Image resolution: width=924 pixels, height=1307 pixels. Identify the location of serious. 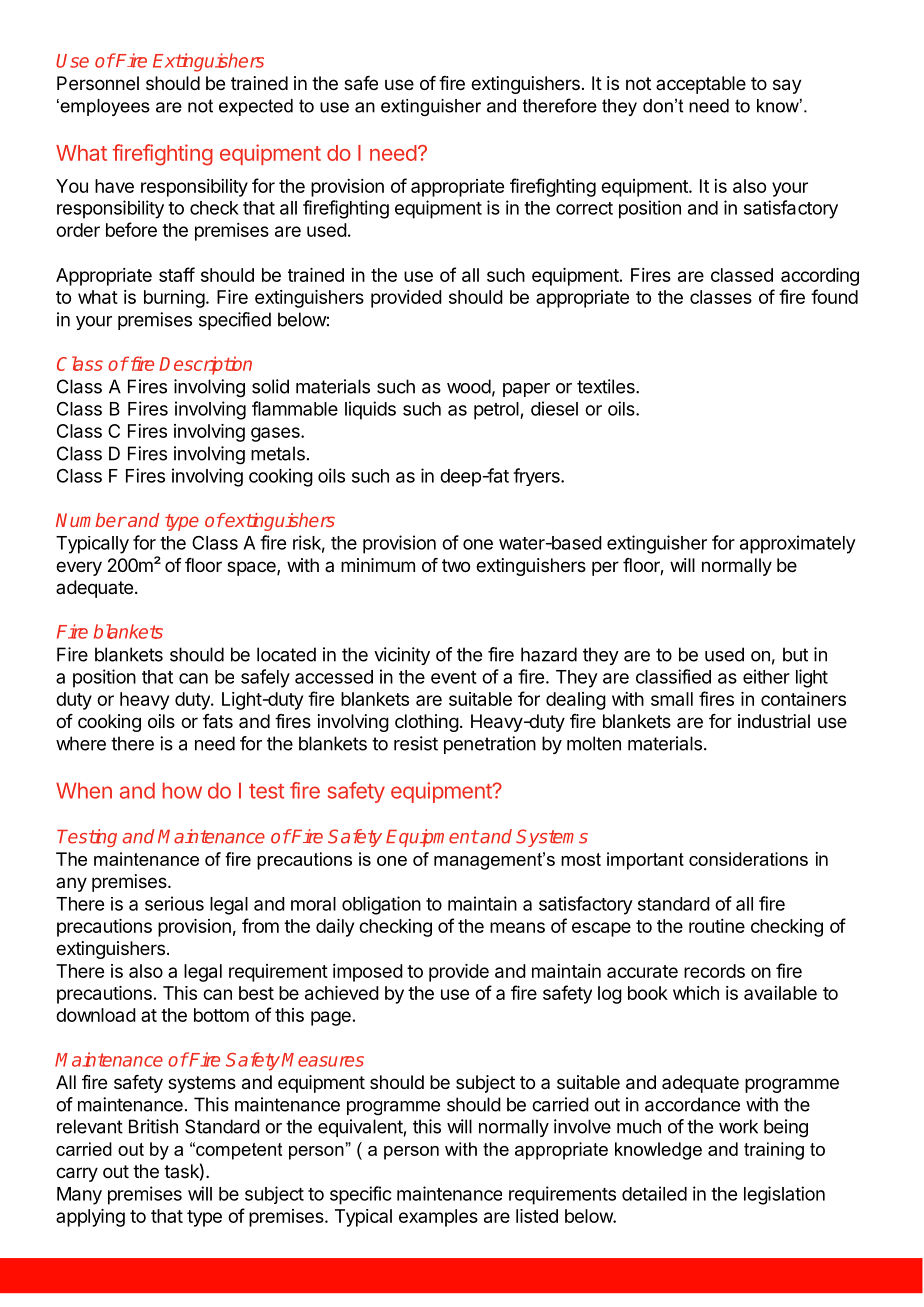
(174, 903).
